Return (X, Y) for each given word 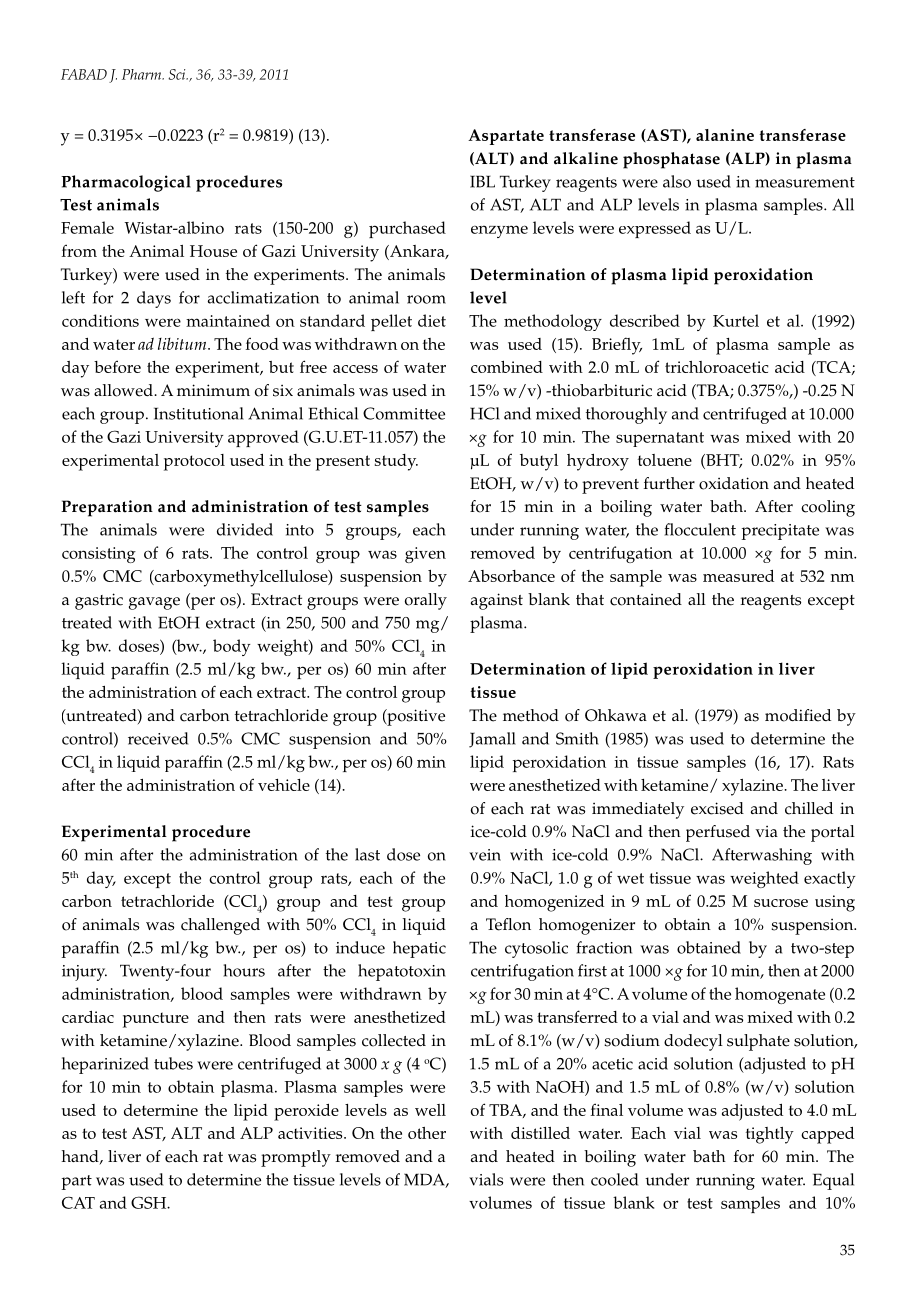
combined (507, 367)
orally (426, 601)
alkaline (586, 158)
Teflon (508, 924)
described (645, 320)
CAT (78, 1202)
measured (738, 576)
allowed (124, 390)
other (427, 1133)
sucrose (781, 903)
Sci (178, 74)
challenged (220, 926)
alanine (725, 135)
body (232, 647)
